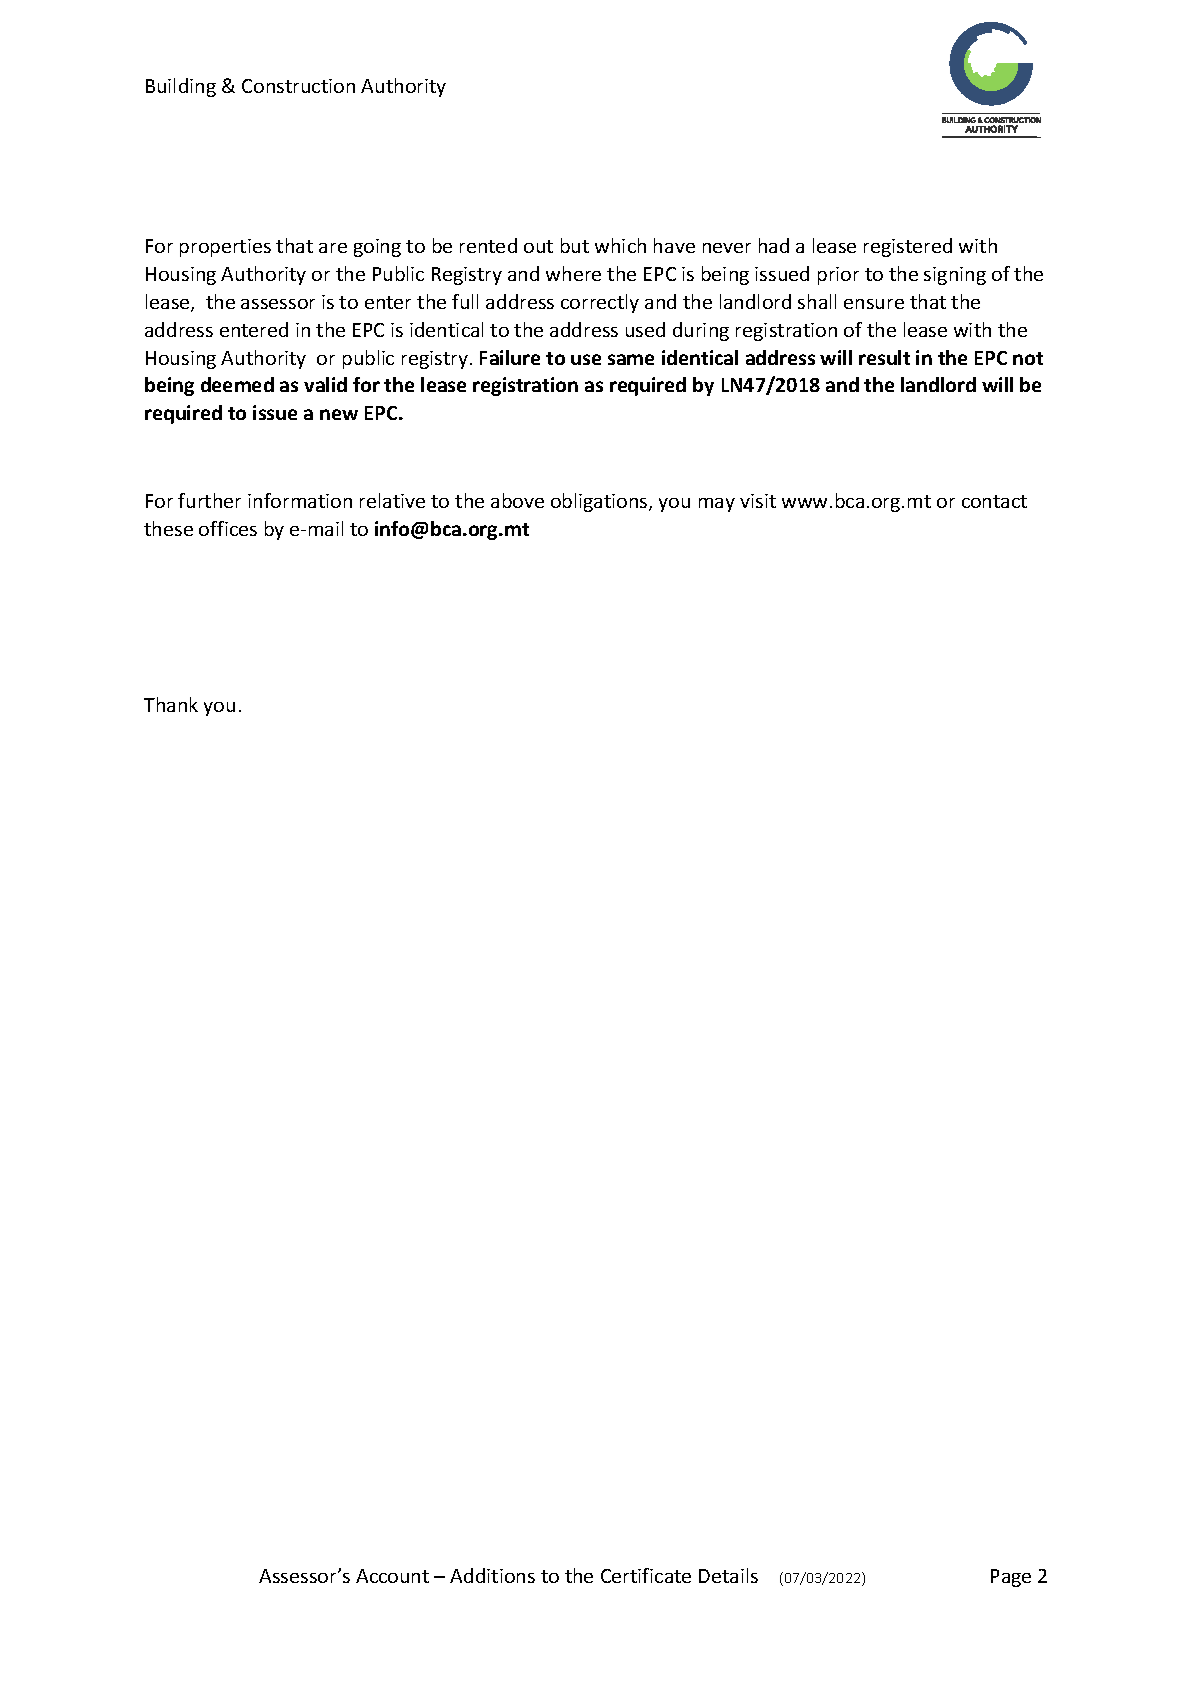 This screenshot has height=1688, width=1193. Describe the element at coordinates (298, 86) in the screenshot. I see `Construction` at that location.
